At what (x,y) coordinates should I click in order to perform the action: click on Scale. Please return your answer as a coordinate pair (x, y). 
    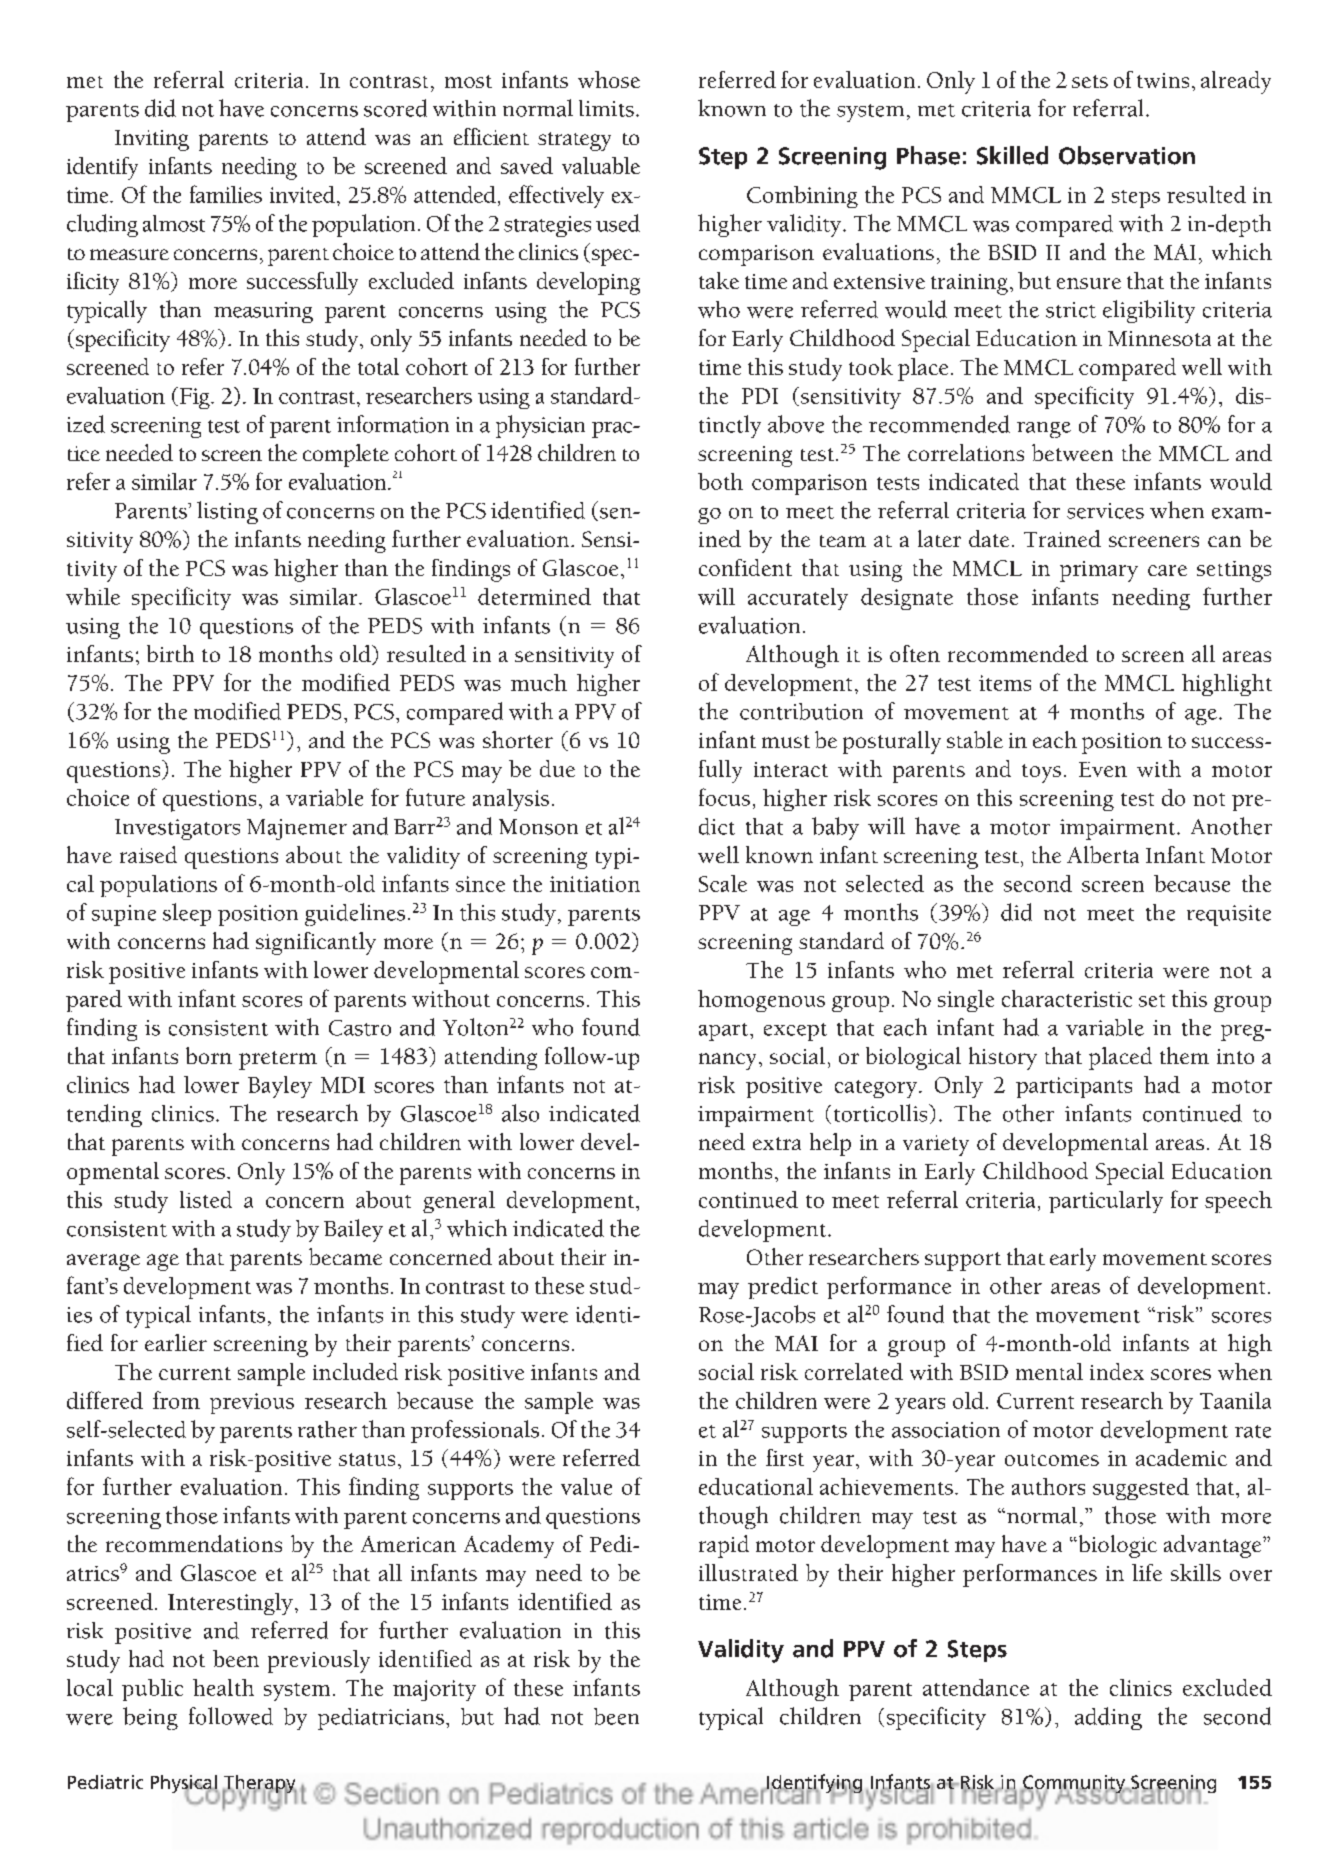
    Looking at the image, I should click on (723, 883).
